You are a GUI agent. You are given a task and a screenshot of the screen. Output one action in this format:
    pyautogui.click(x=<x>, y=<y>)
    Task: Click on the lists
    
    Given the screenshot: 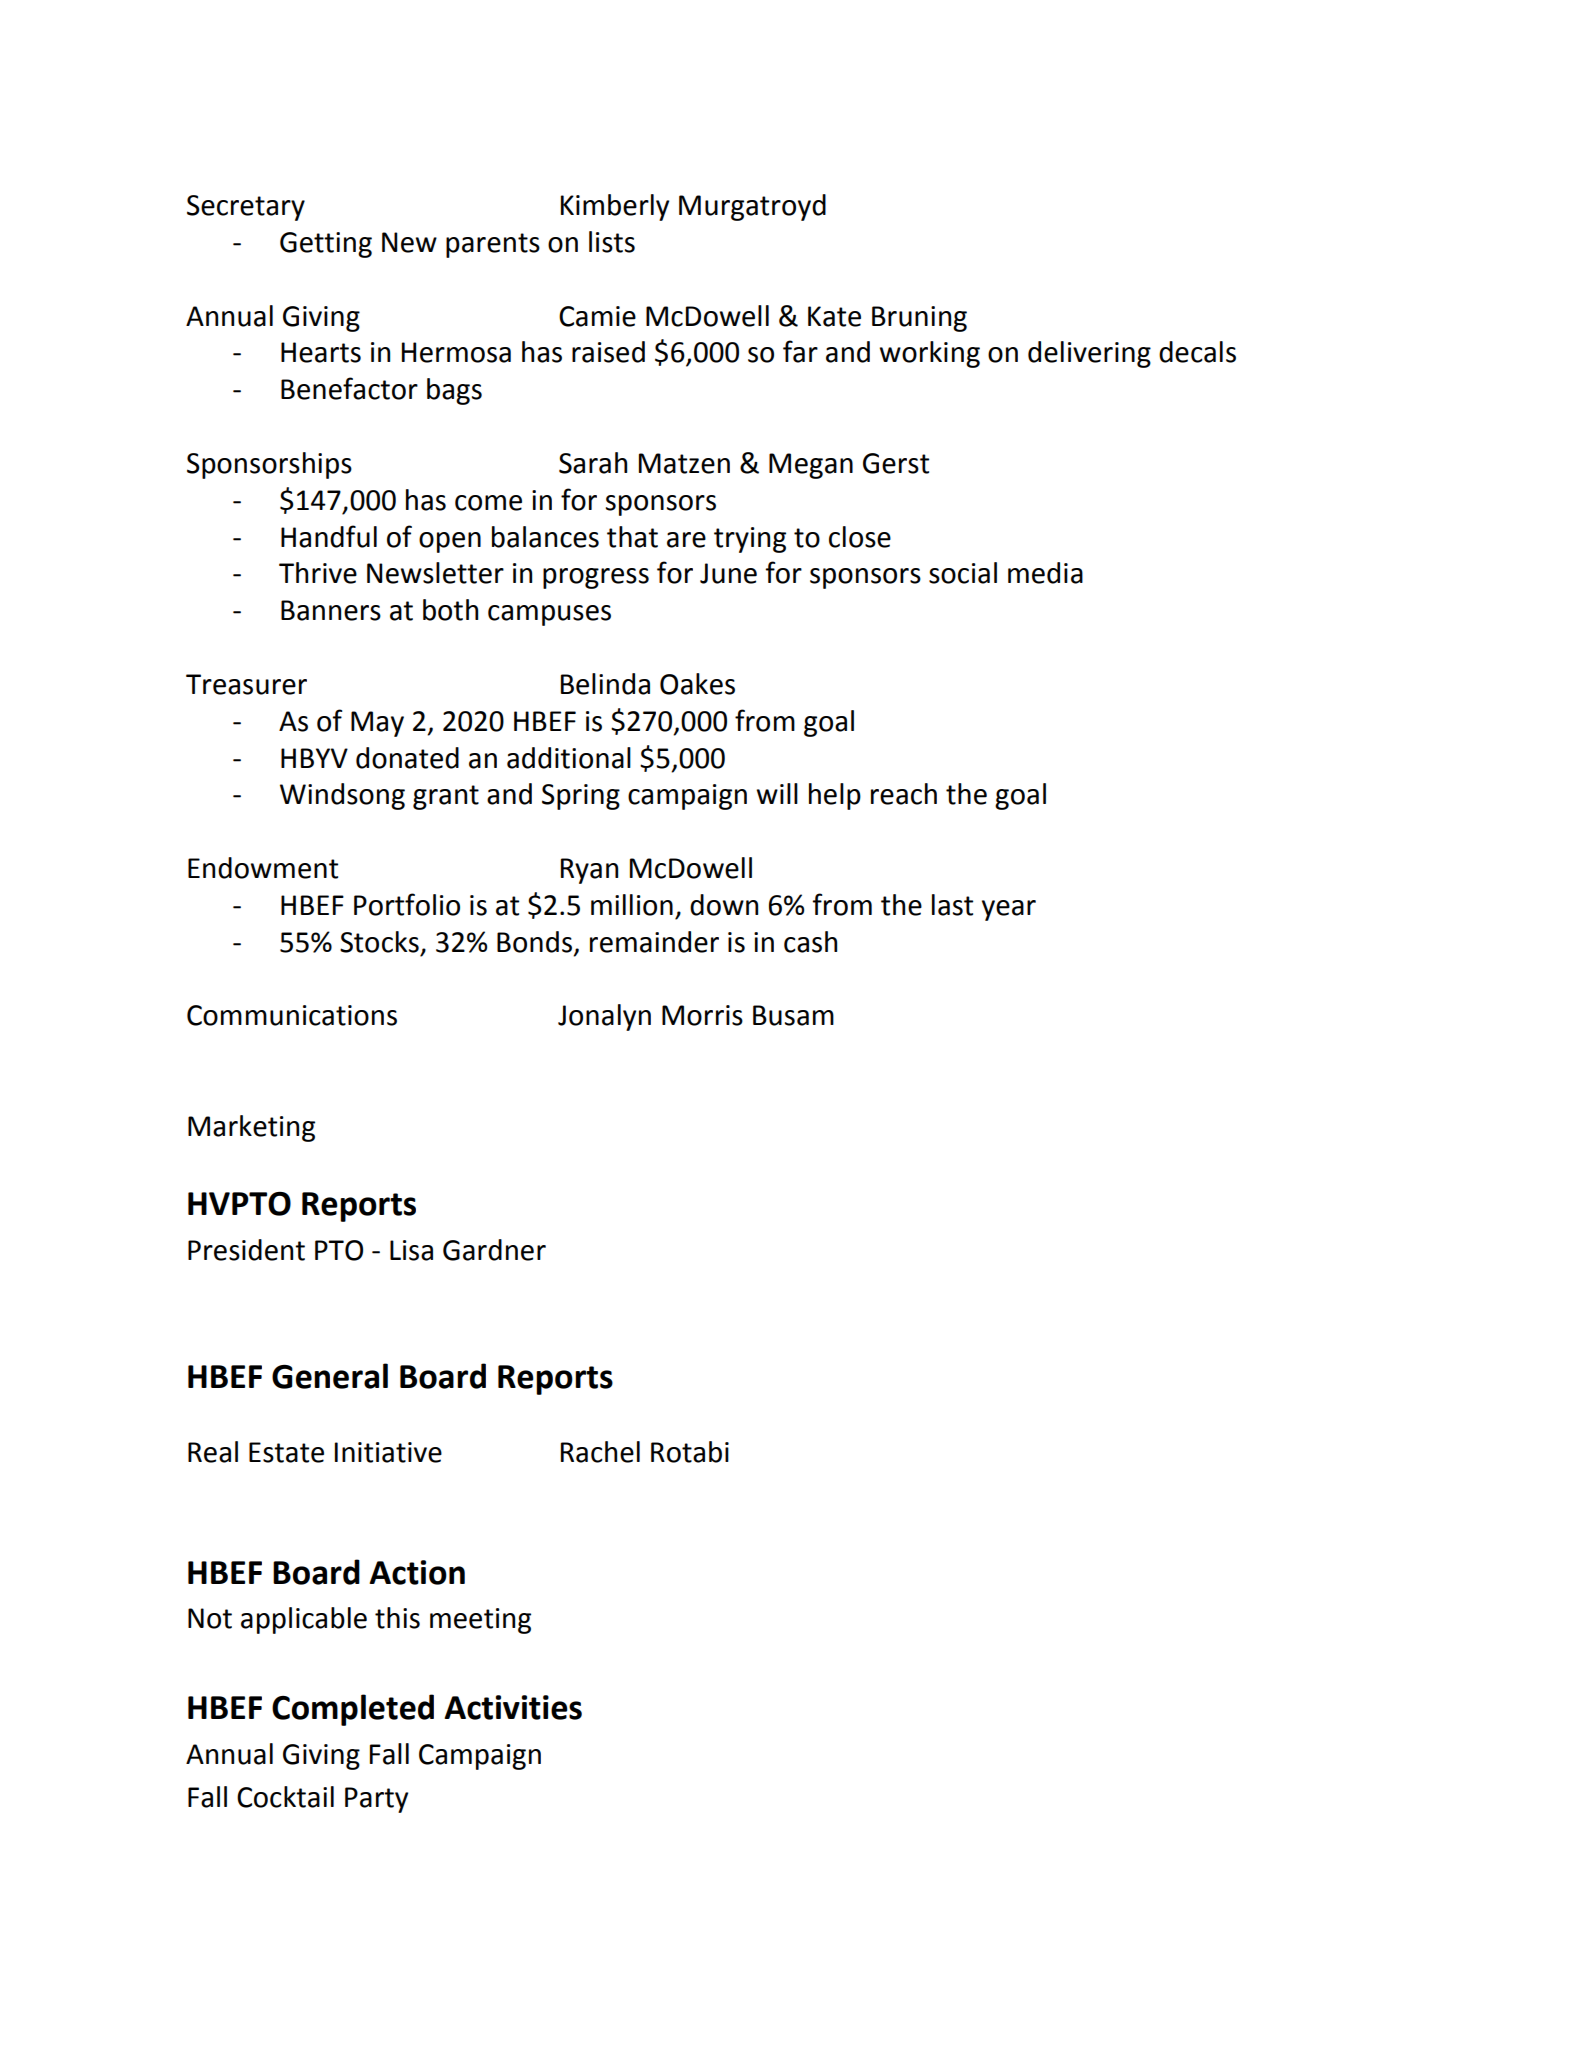 What is the action you would take?
    pyautogui.click(x=612, y=242)
